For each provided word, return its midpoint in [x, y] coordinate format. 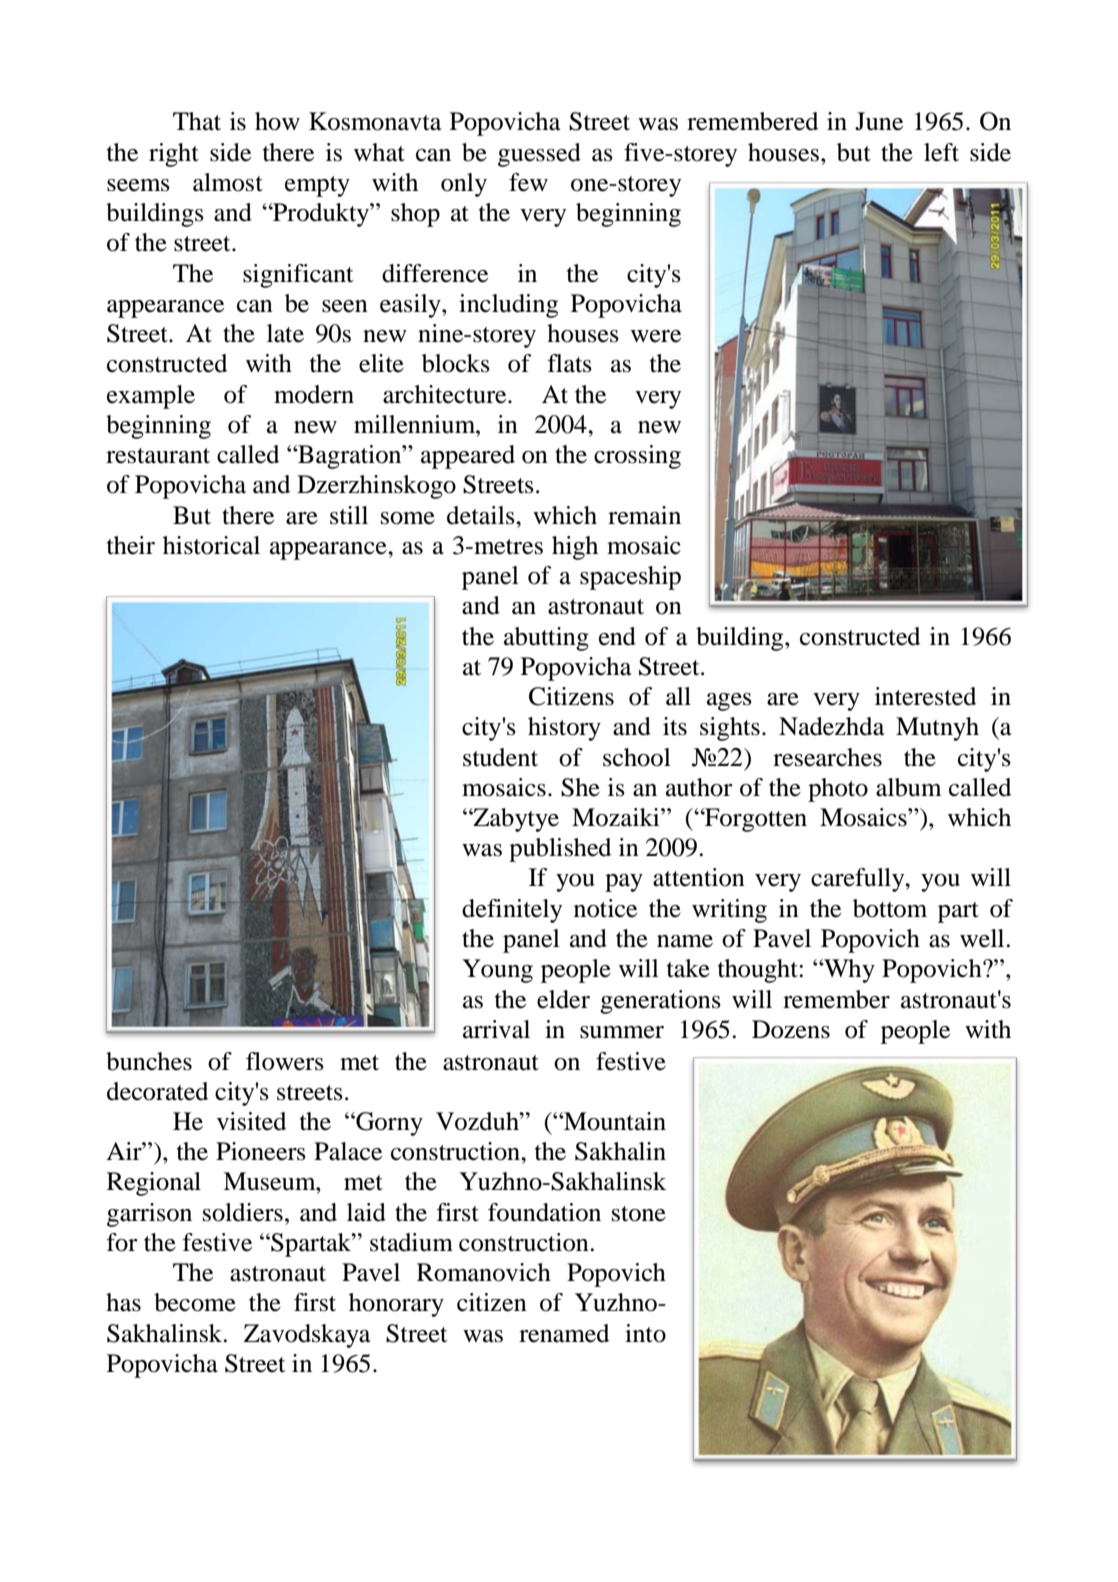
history [564, 729]
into [645, 1333]
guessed [539, 155]
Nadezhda [832, 726]
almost [228, 182]
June [879, 121]
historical [211, 545]
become [195, 1302]
